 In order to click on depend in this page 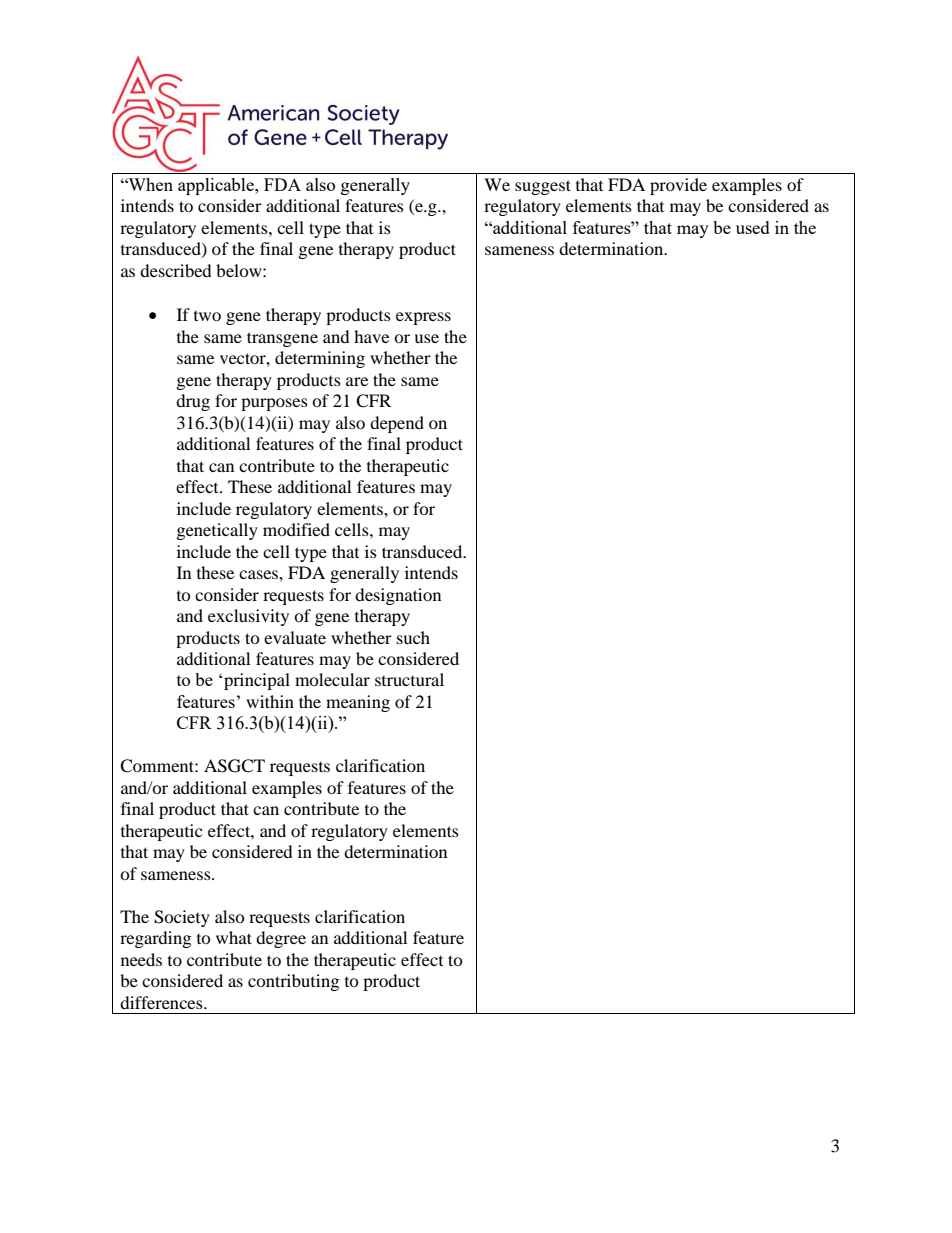, I will do `click(397, 424)`.
